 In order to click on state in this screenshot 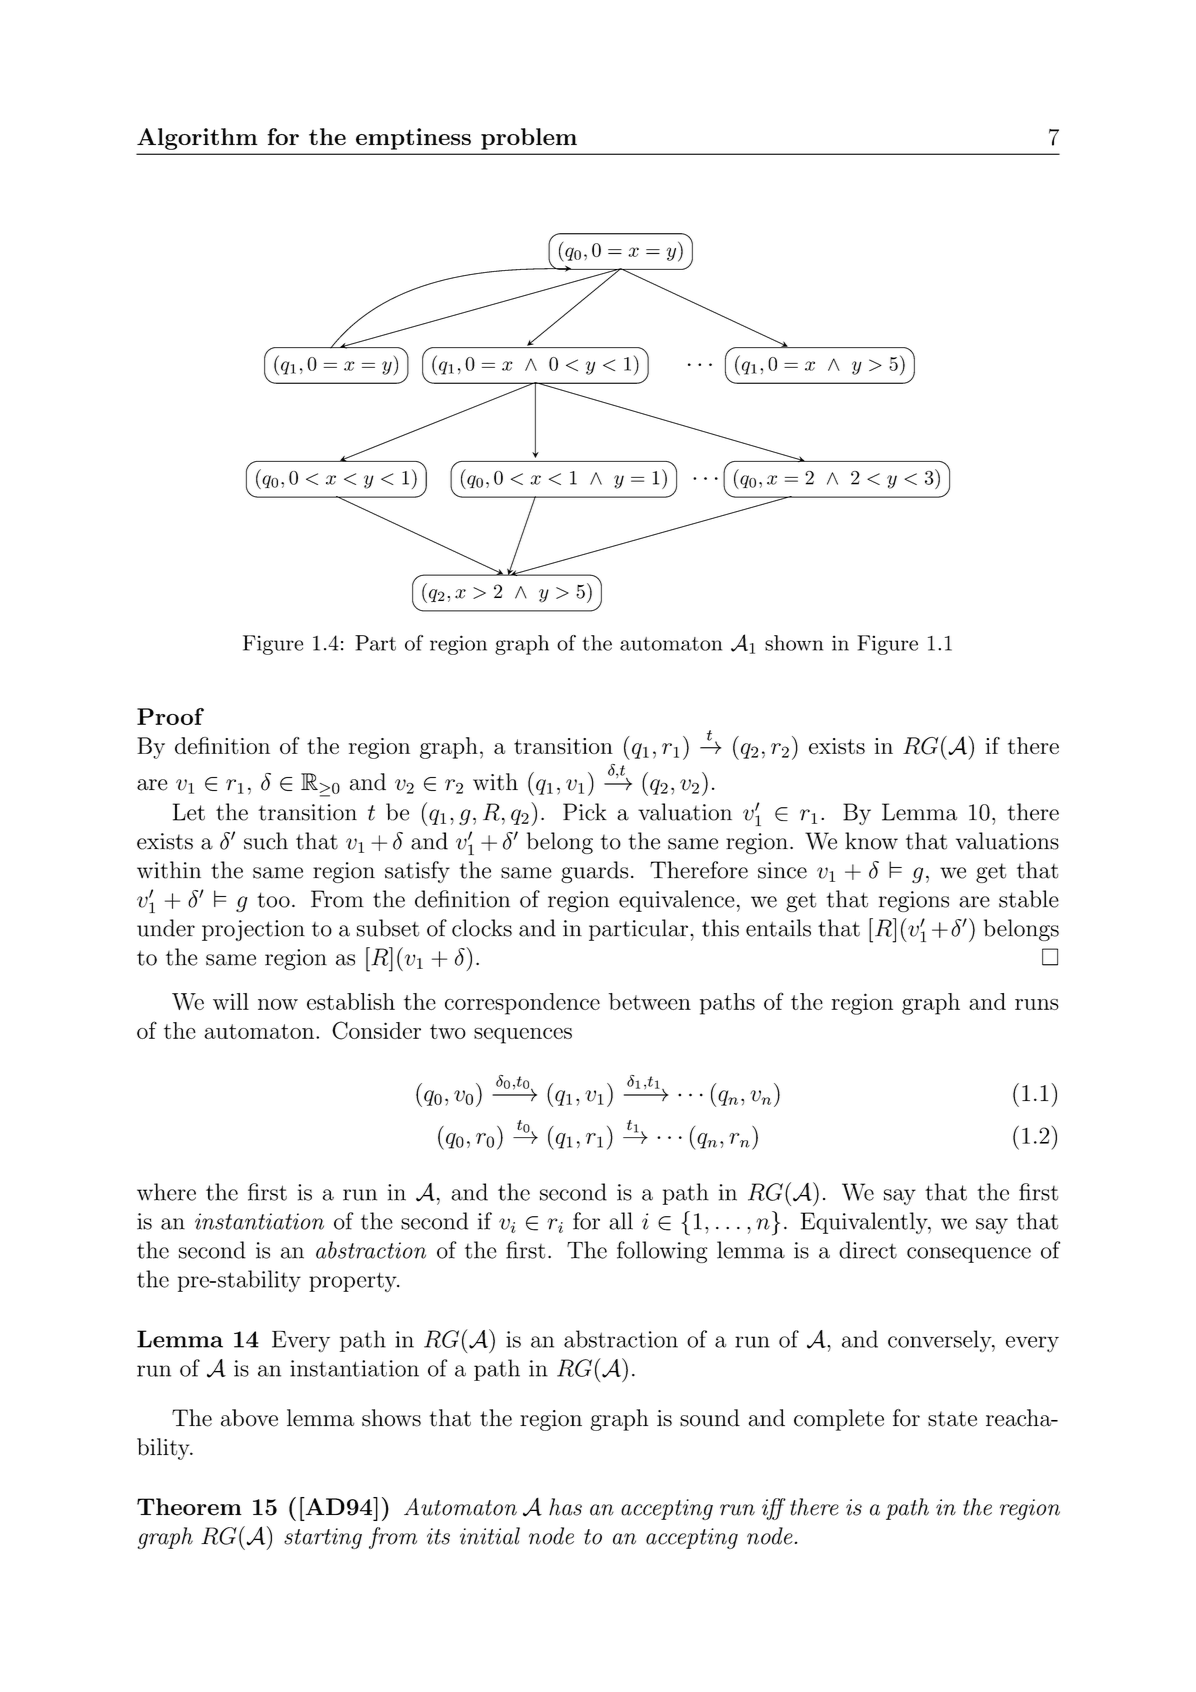, I will do `click(952, 1419)`.
